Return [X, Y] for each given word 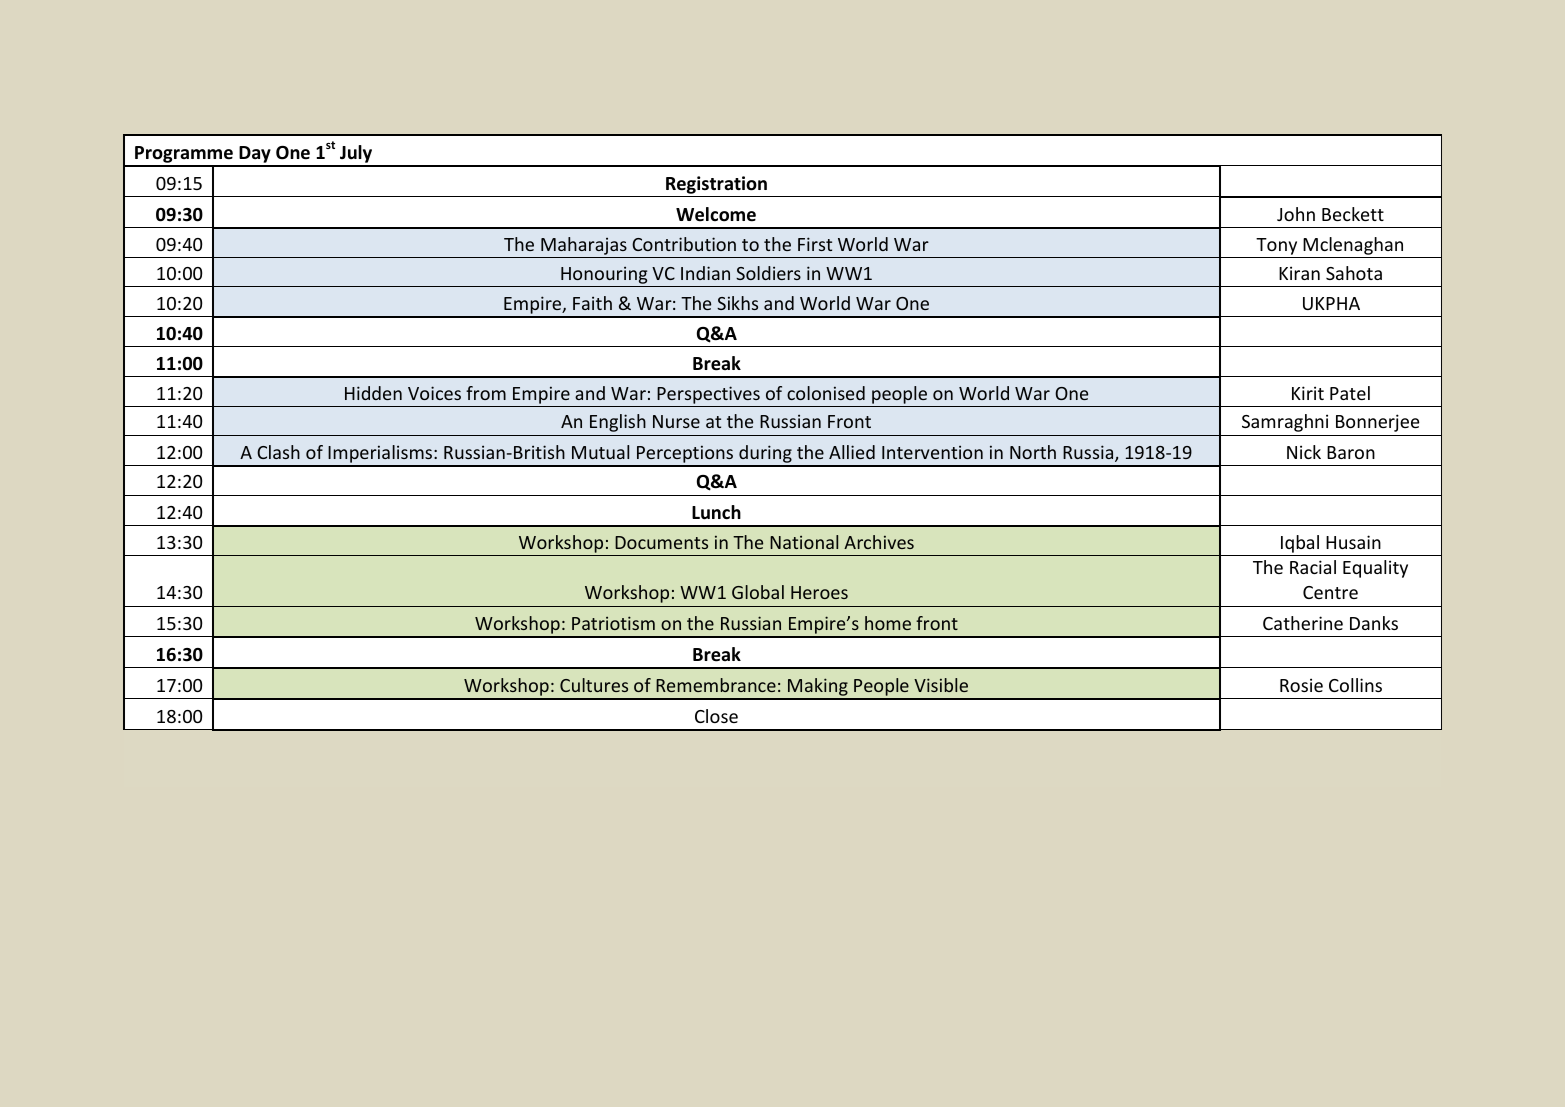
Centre [1330, 592]
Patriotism [613, 623]
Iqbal [1300, 544]
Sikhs [737, 303]
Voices [434, 393]
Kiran [1299, 273]
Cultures [594, 685]
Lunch [716, 512]
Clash [278, 452]
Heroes [819, 592]
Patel [1350, 393]
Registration [716, 185]
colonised [826, 393]
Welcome [716, 214]
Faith [592, 303]
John [1296, 214]
